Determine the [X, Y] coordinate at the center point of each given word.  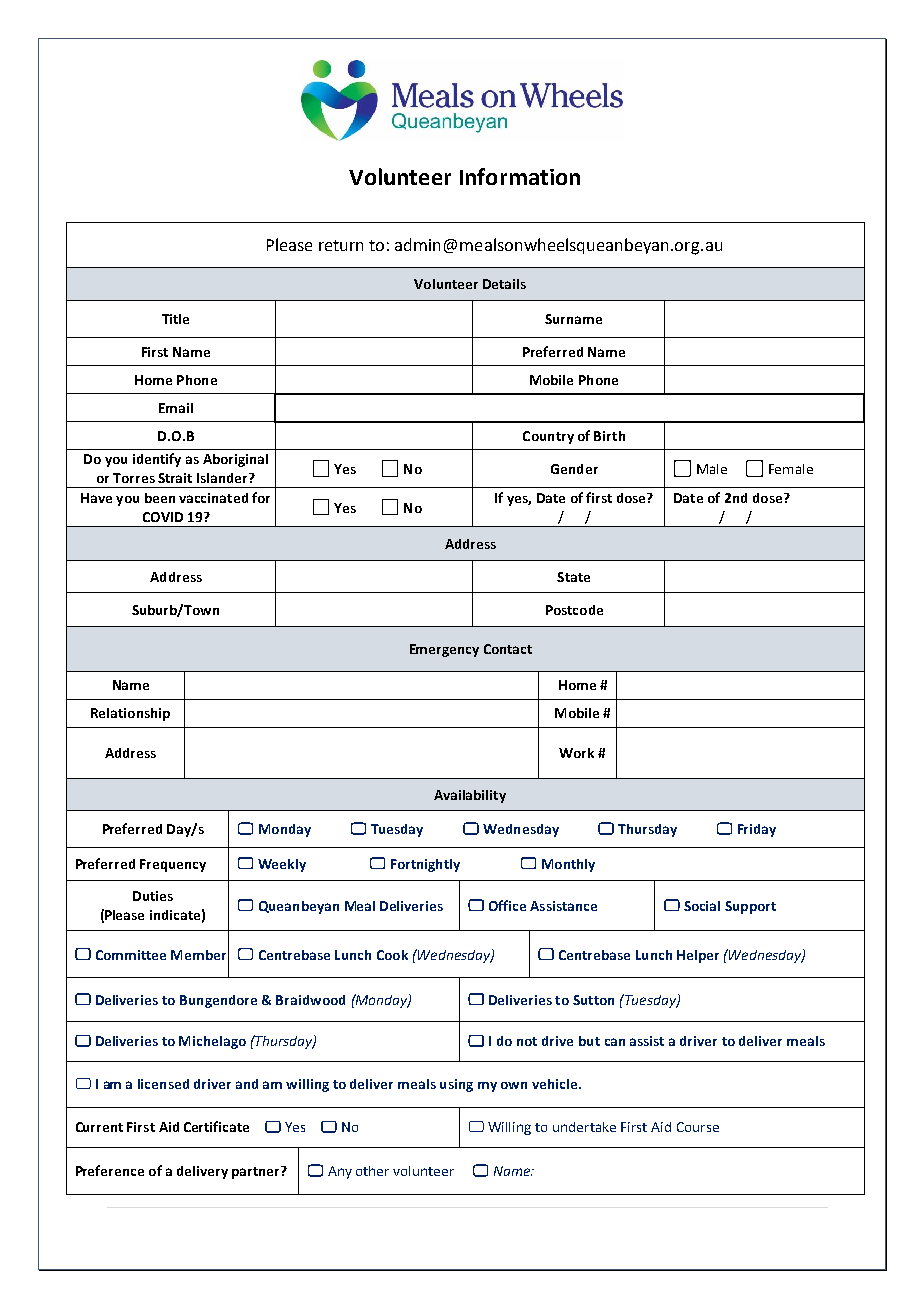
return [341, 245]
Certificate [216, 1126]
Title [175, 319]
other [372, 1171]
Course [698, 1127]
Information [520, 176]
